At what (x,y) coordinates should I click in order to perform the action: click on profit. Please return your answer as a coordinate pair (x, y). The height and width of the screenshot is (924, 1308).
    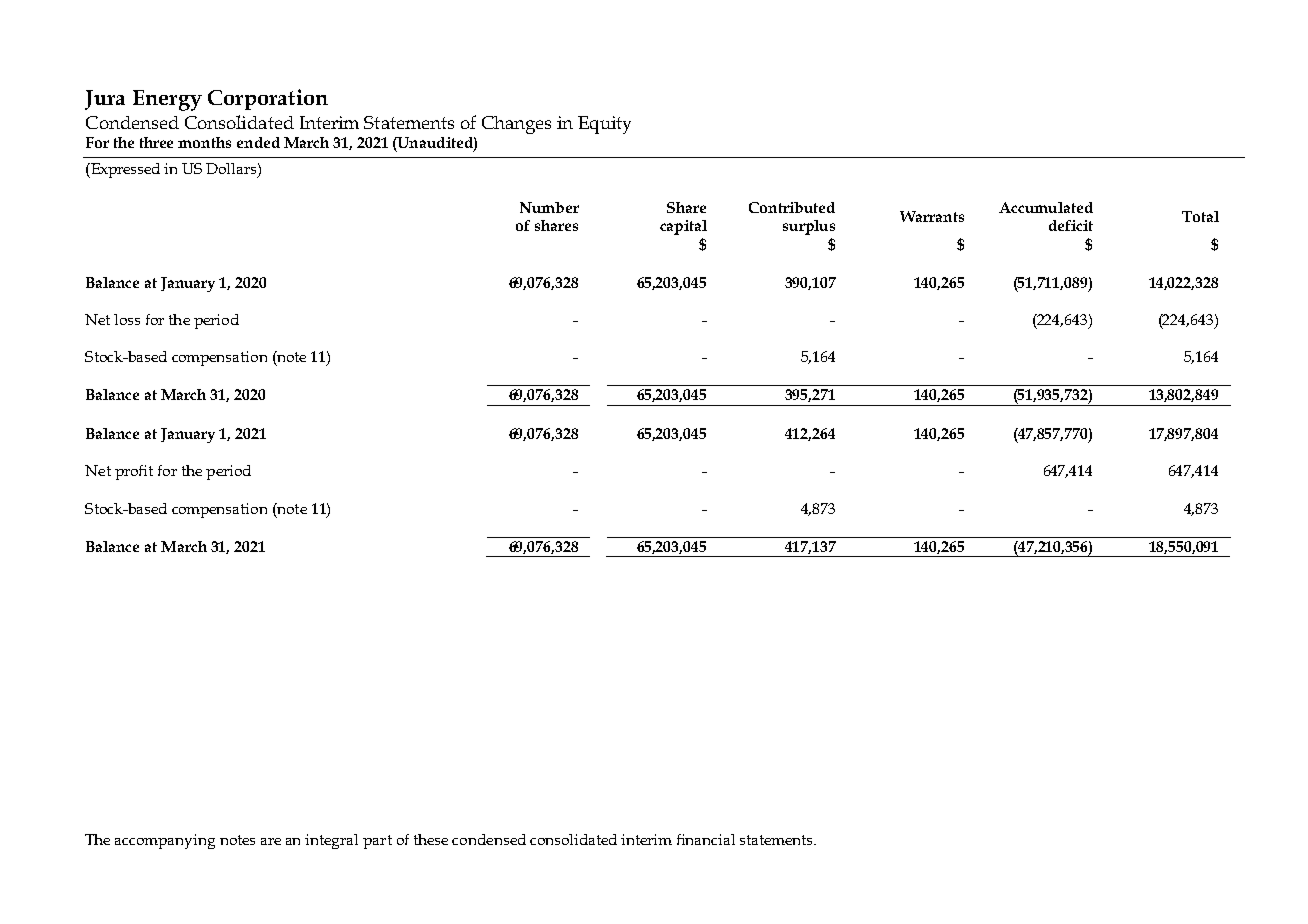
    Looking at the image, I should click on (134, 472).
